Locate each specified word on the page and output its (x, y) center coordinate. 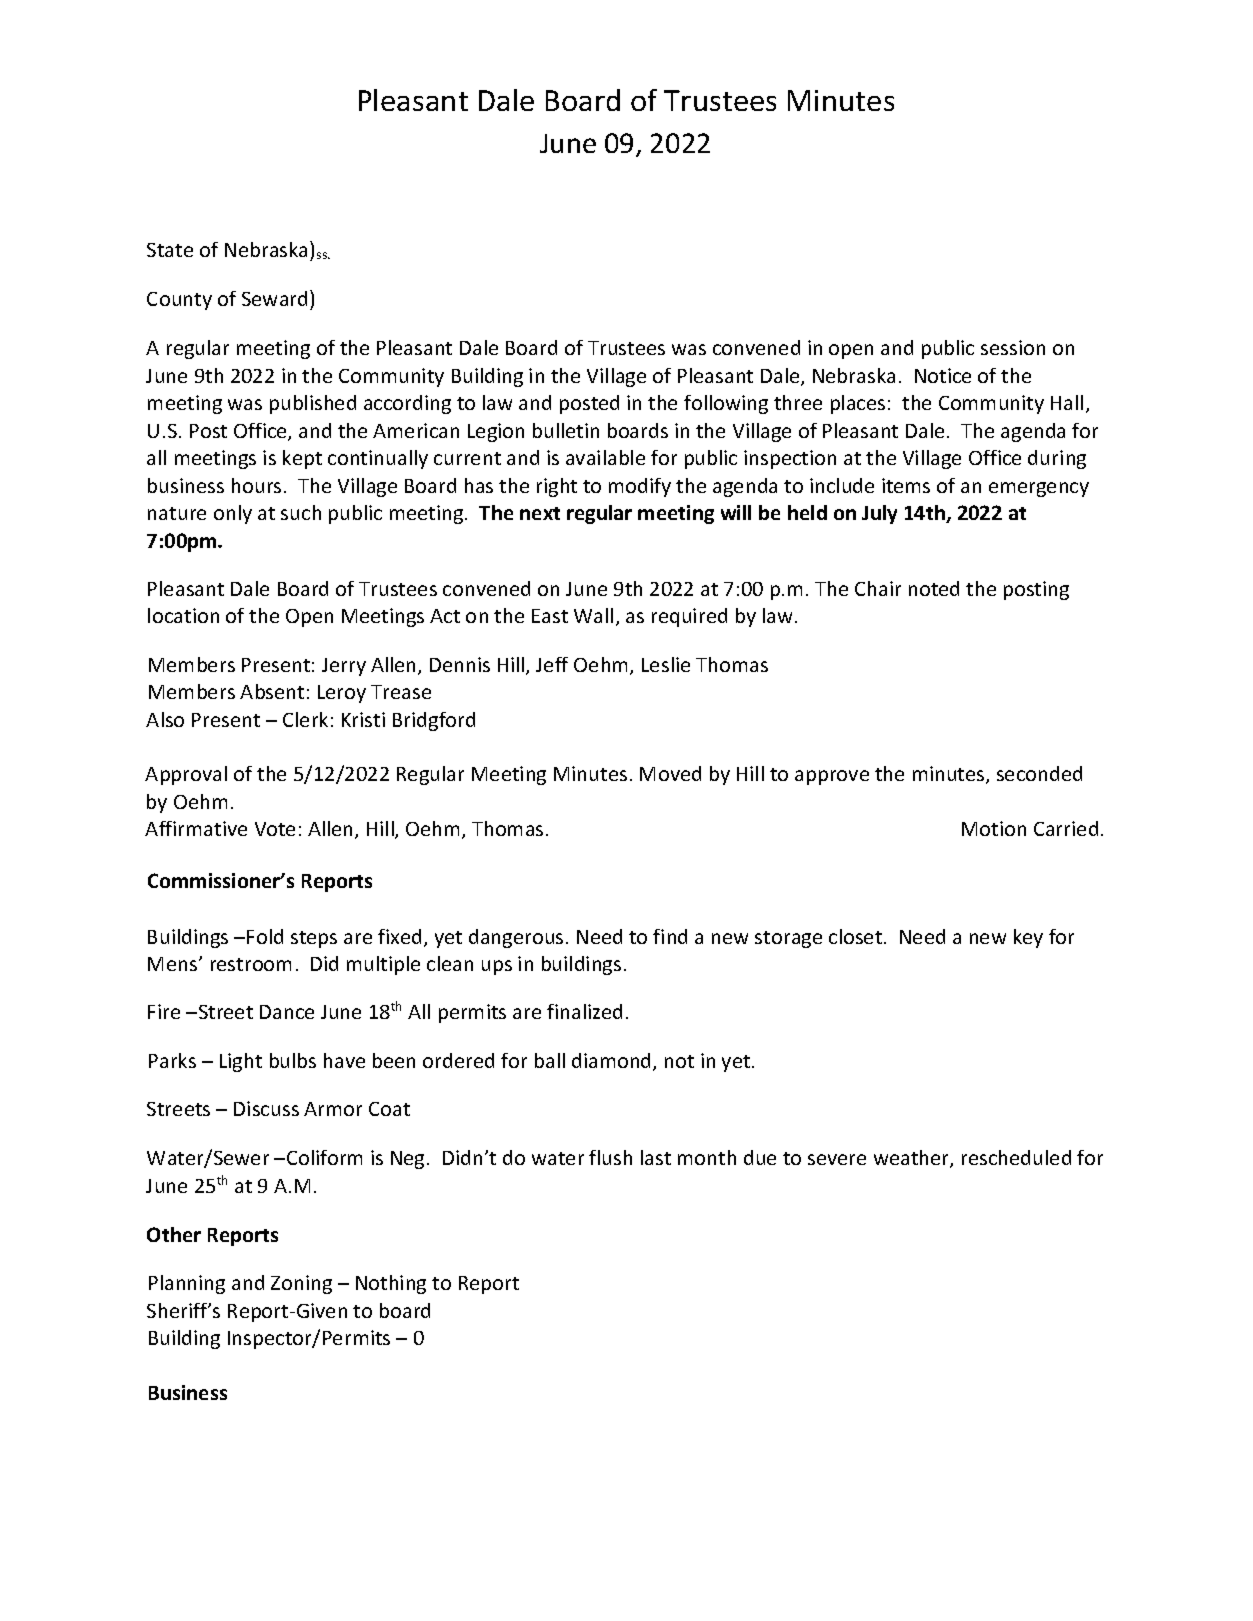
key (1028, 938)
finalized (584, 1011)
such (301, 512)
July (879, 514)
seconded (1039, 773)
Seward (274, 298)
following (726, 404)
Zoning (301, 1284)
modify (640, 487)
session (1013, 347)
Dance (287, 1012)
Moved (670, 773)
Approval (186, 775)
